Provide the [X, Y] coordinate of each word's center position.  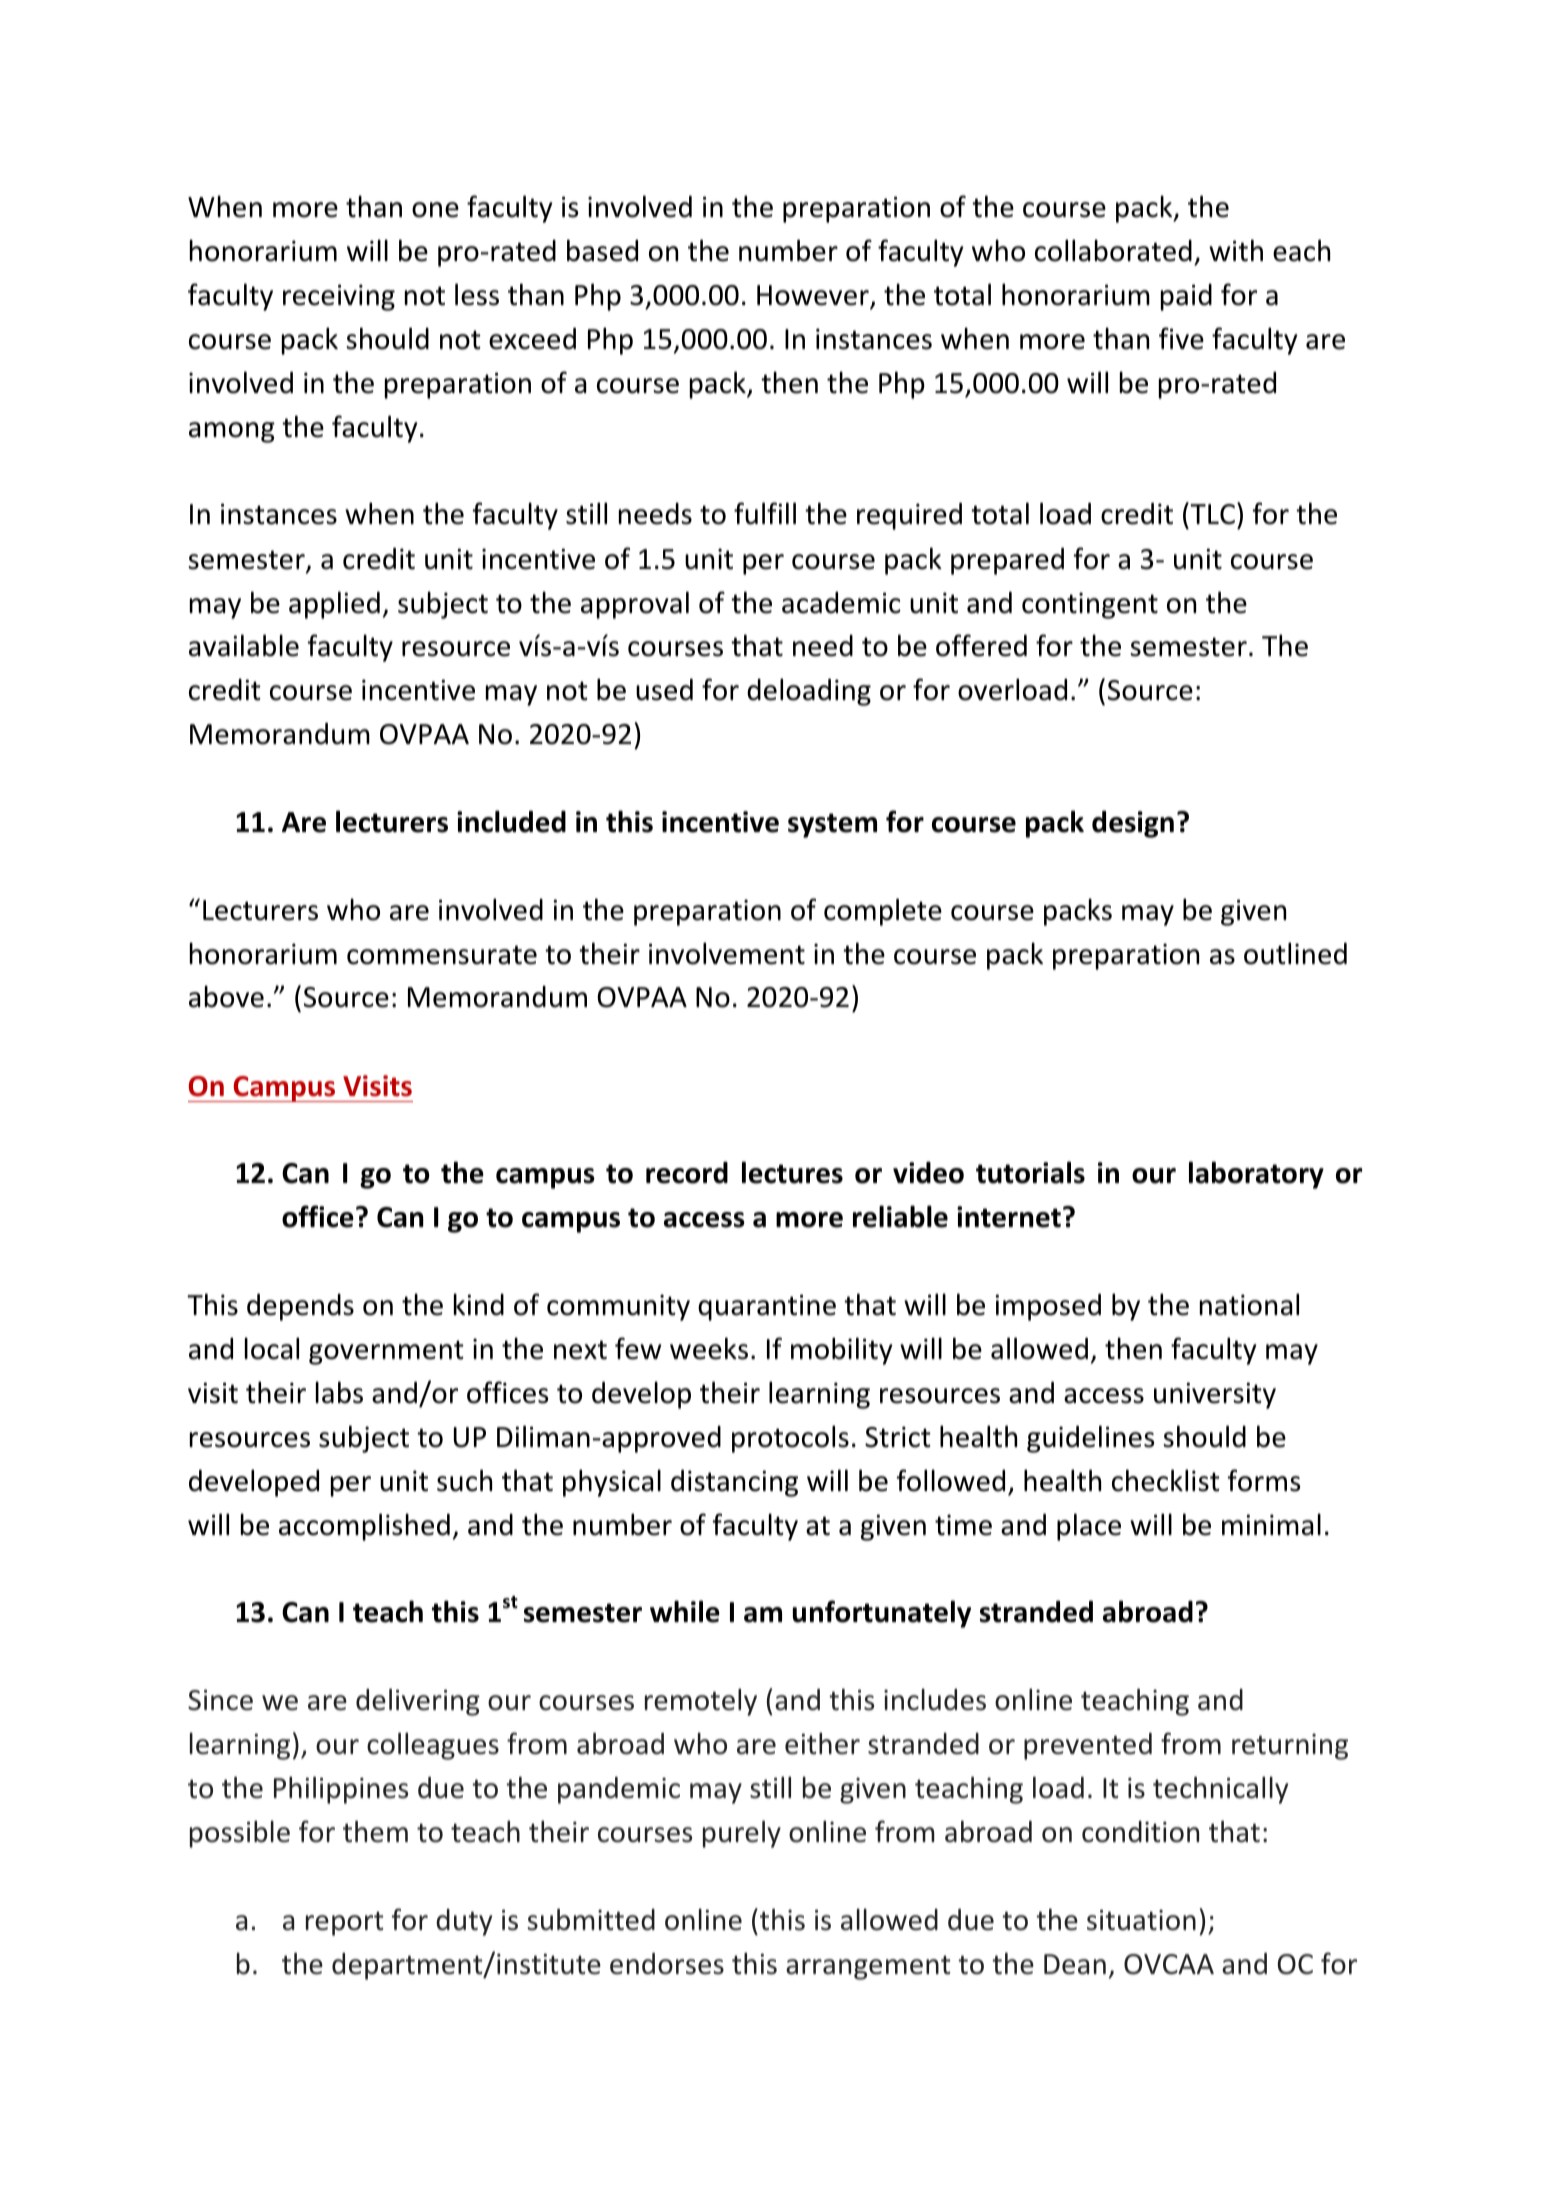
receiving [339, 297]
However [814, 296]
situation [1141, 1920]
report [344, 1923]
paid [1186, 297]
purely [742, 1834]
